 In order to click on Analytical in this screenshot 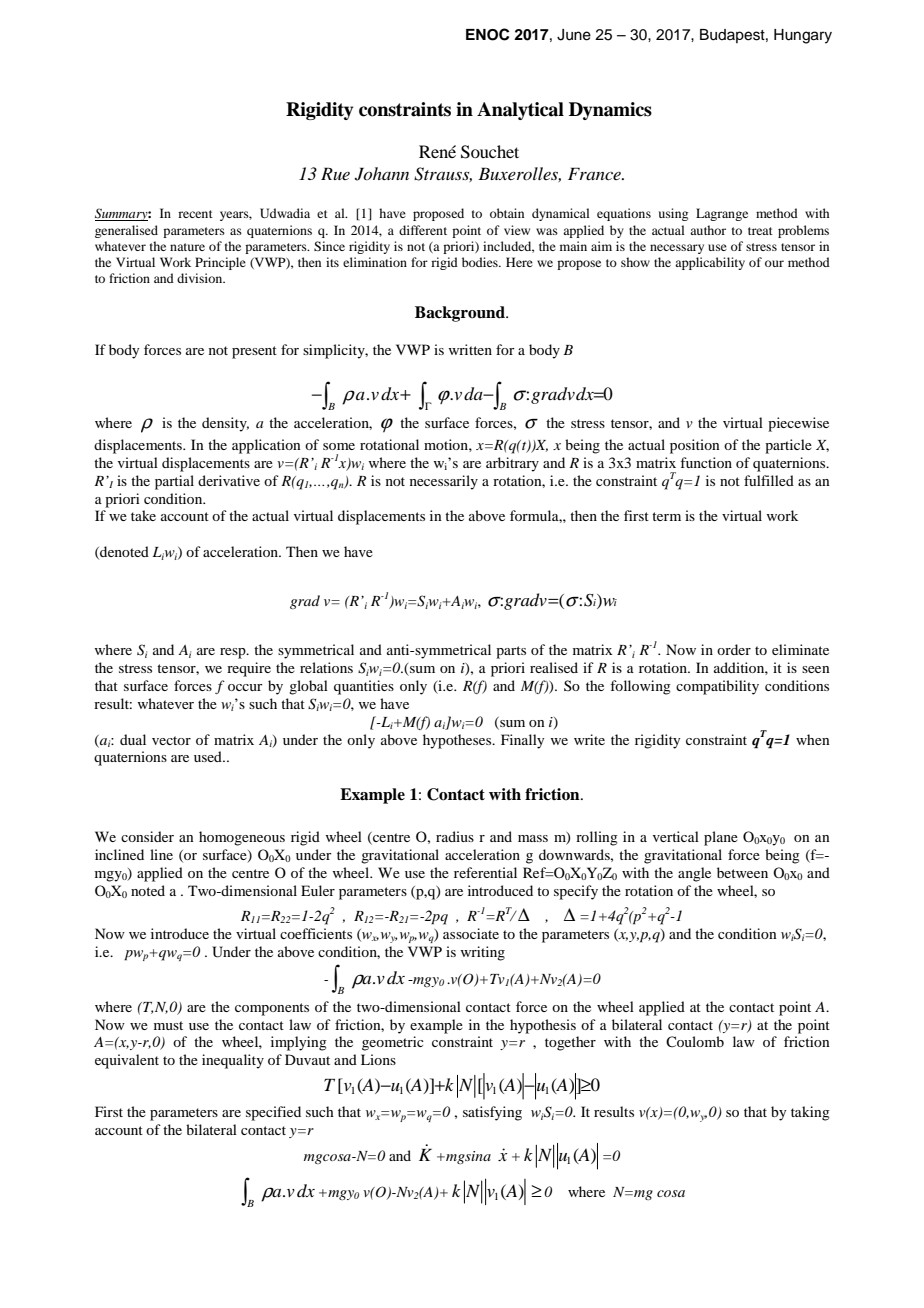, I will do `click(520, 111)`.
